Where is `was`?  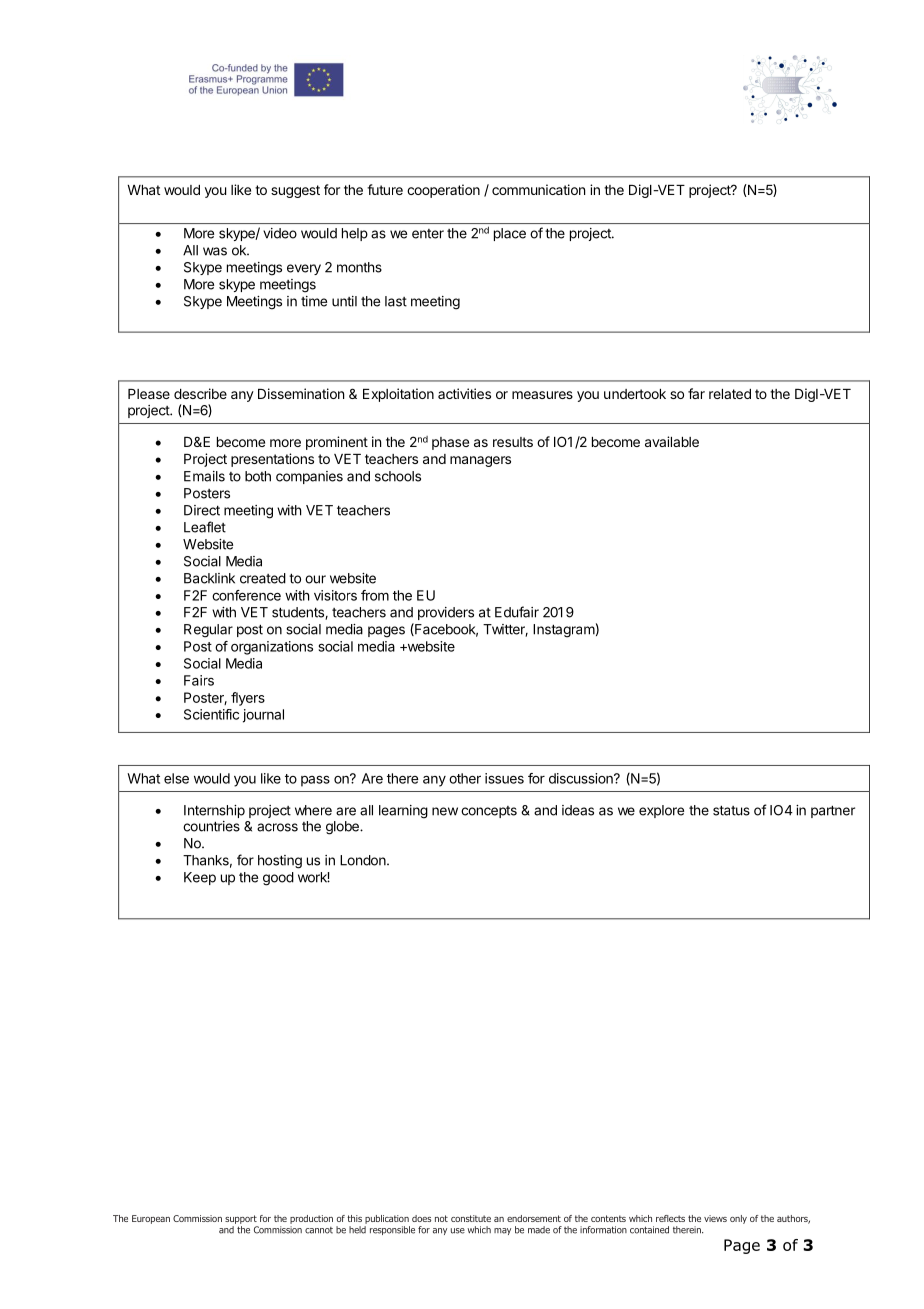
was is located at coordinates (215, 251).
